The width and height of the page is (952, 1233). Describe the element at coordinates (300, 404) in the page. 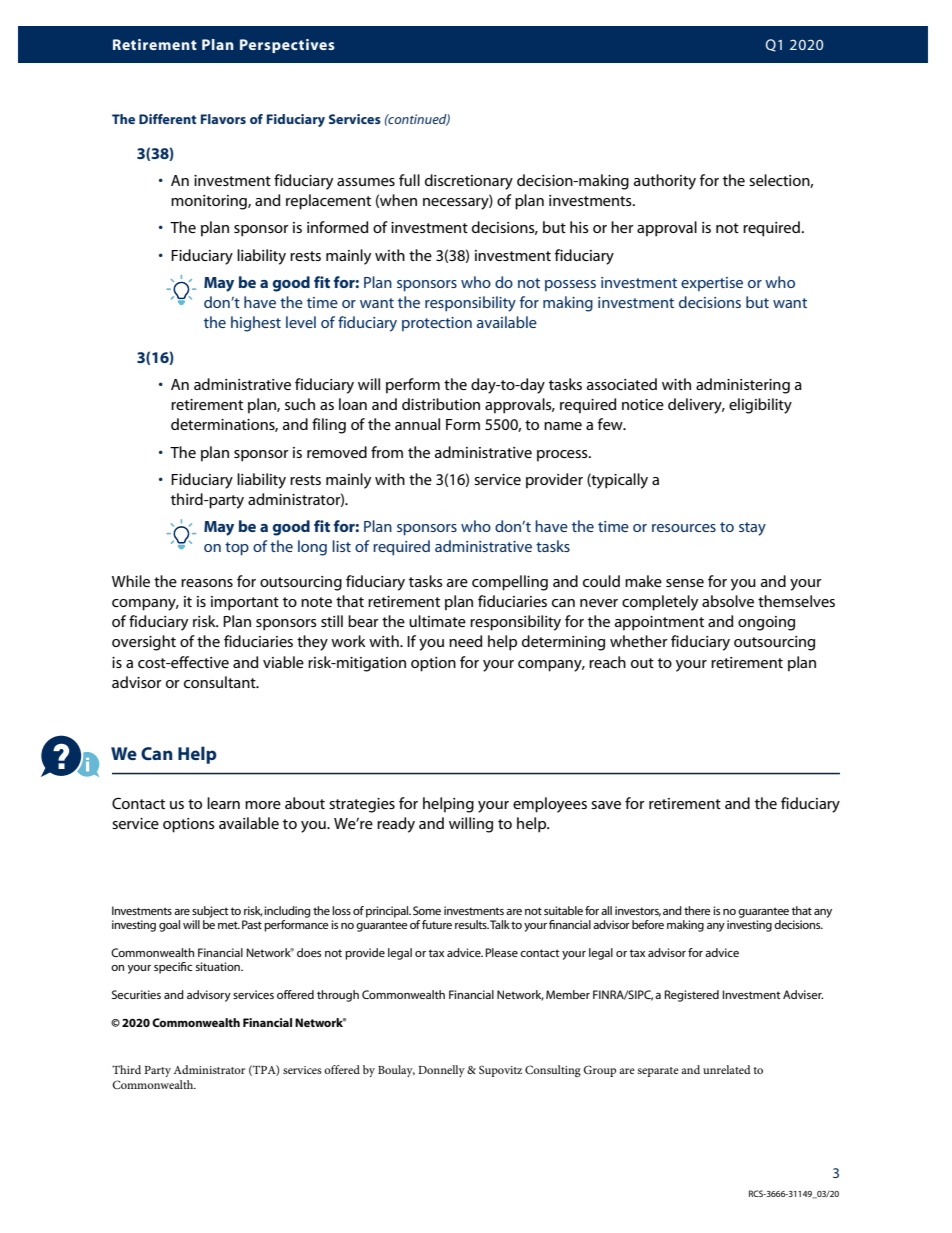

I see `such` at that location.
